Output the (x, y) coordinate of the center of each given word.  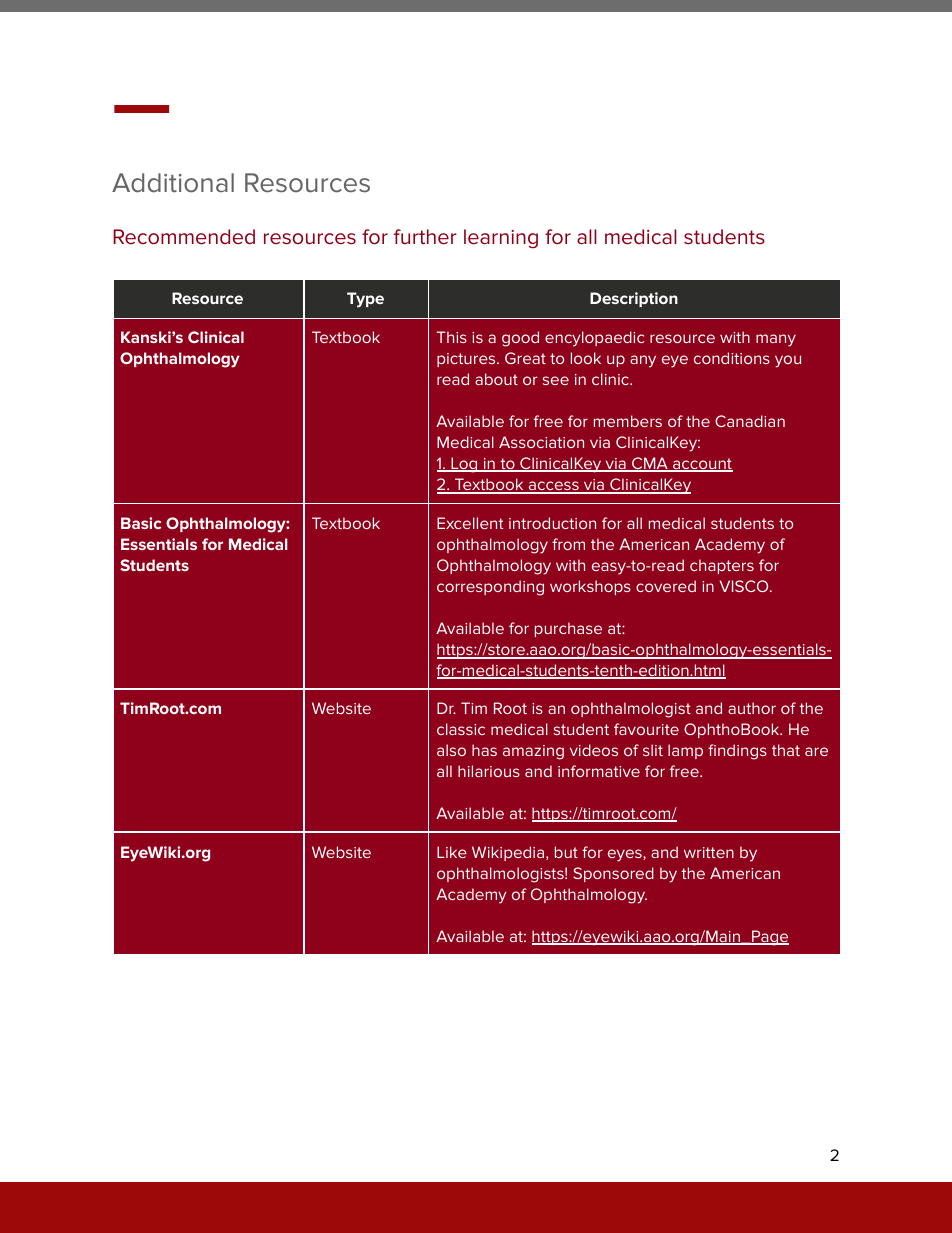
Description (634, 299)
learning (501, 239)
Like (452, 852)
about (496, 379)
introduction (552, 523)
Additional (173, 183)
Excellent (470, 523)
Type (365, 300)
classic (461, 729)
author (752, 708)
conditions (732, 358)
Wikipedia (509, 853)
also (451, 750)
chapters (722, 566)
